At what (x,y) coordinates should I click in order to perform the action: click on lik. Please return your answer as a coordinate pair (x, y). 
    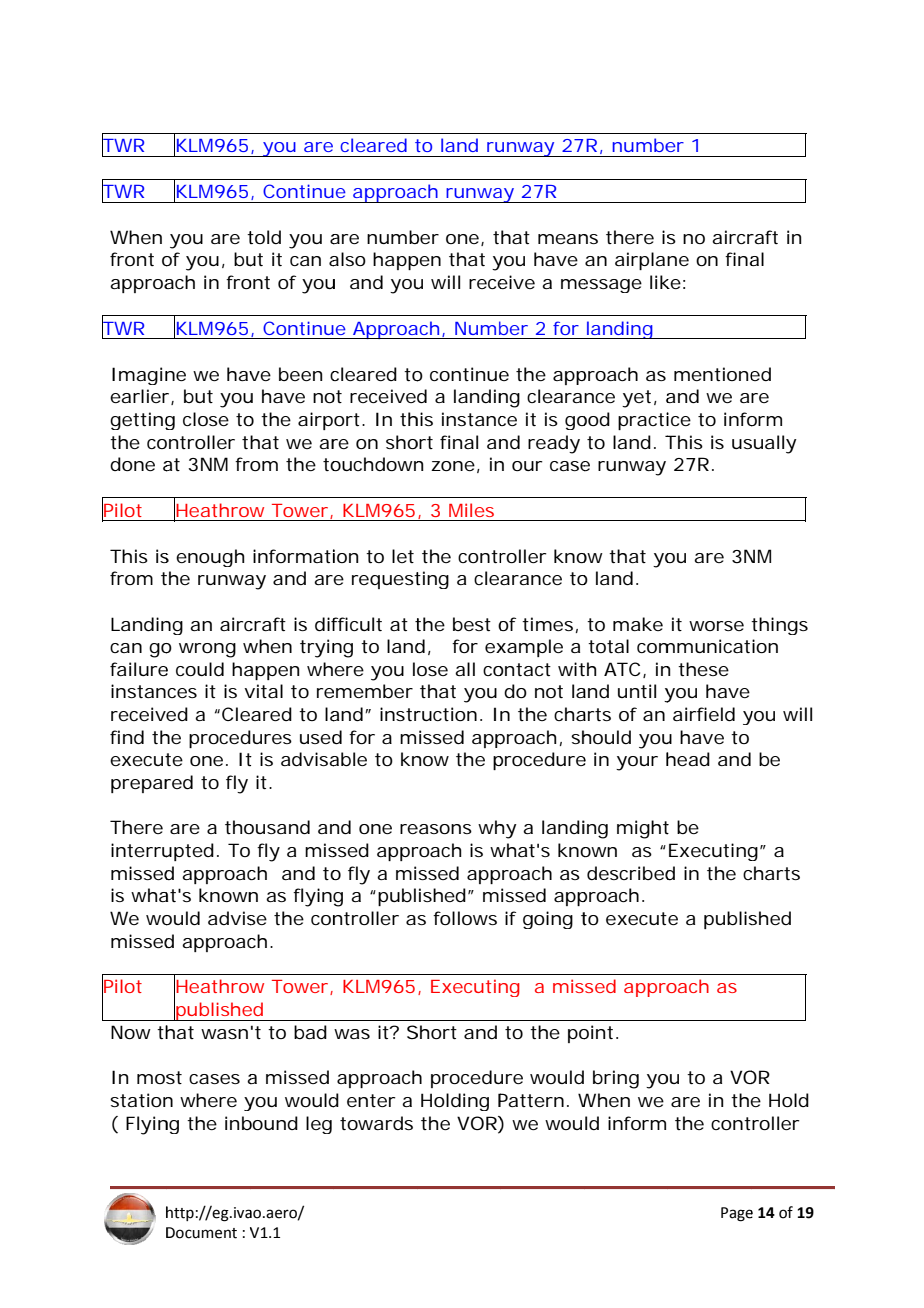
    Looking at the image, I should click on (660, 282).
